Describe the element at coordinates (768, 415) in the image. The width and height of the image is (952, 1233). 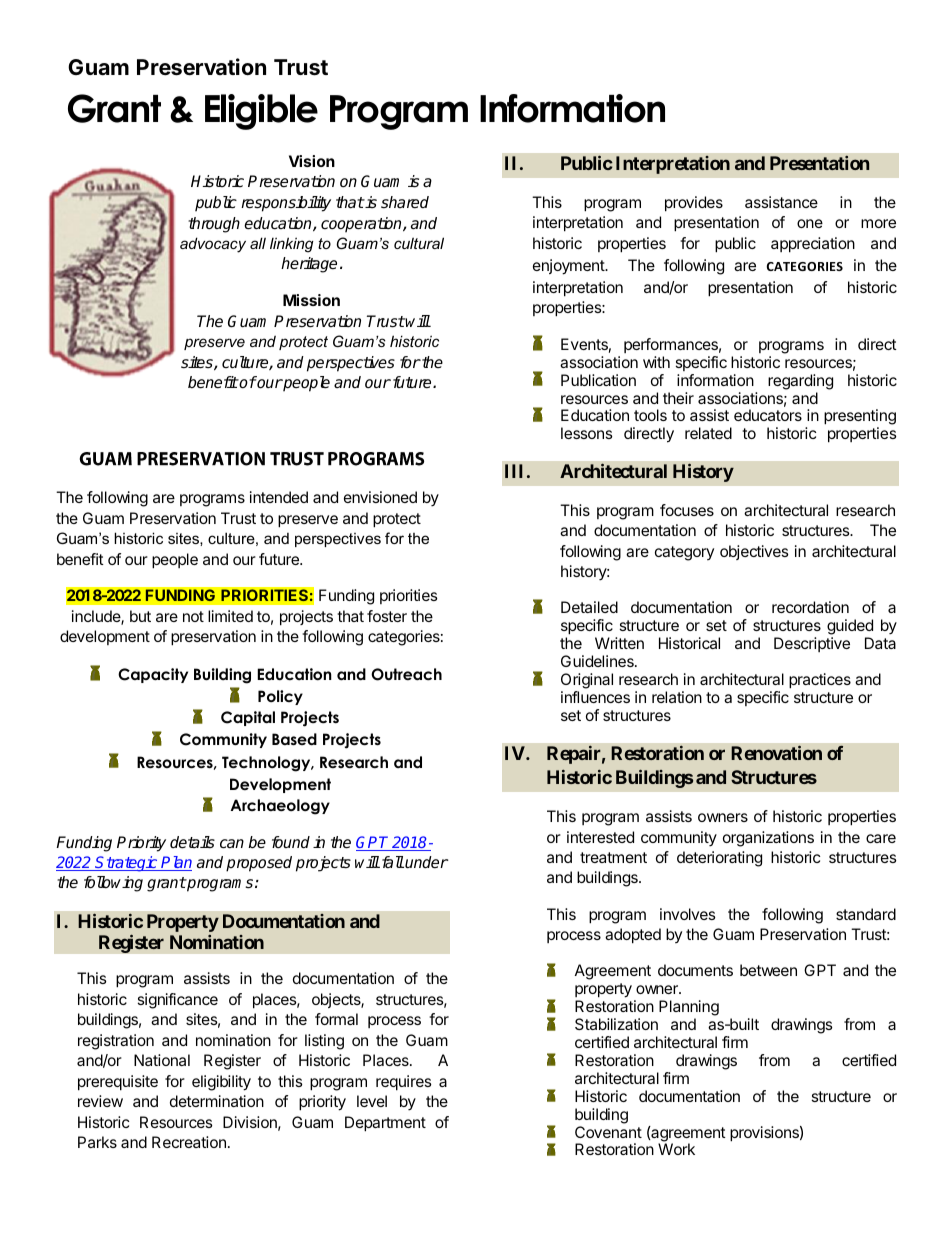
I see `educators` at that location.
